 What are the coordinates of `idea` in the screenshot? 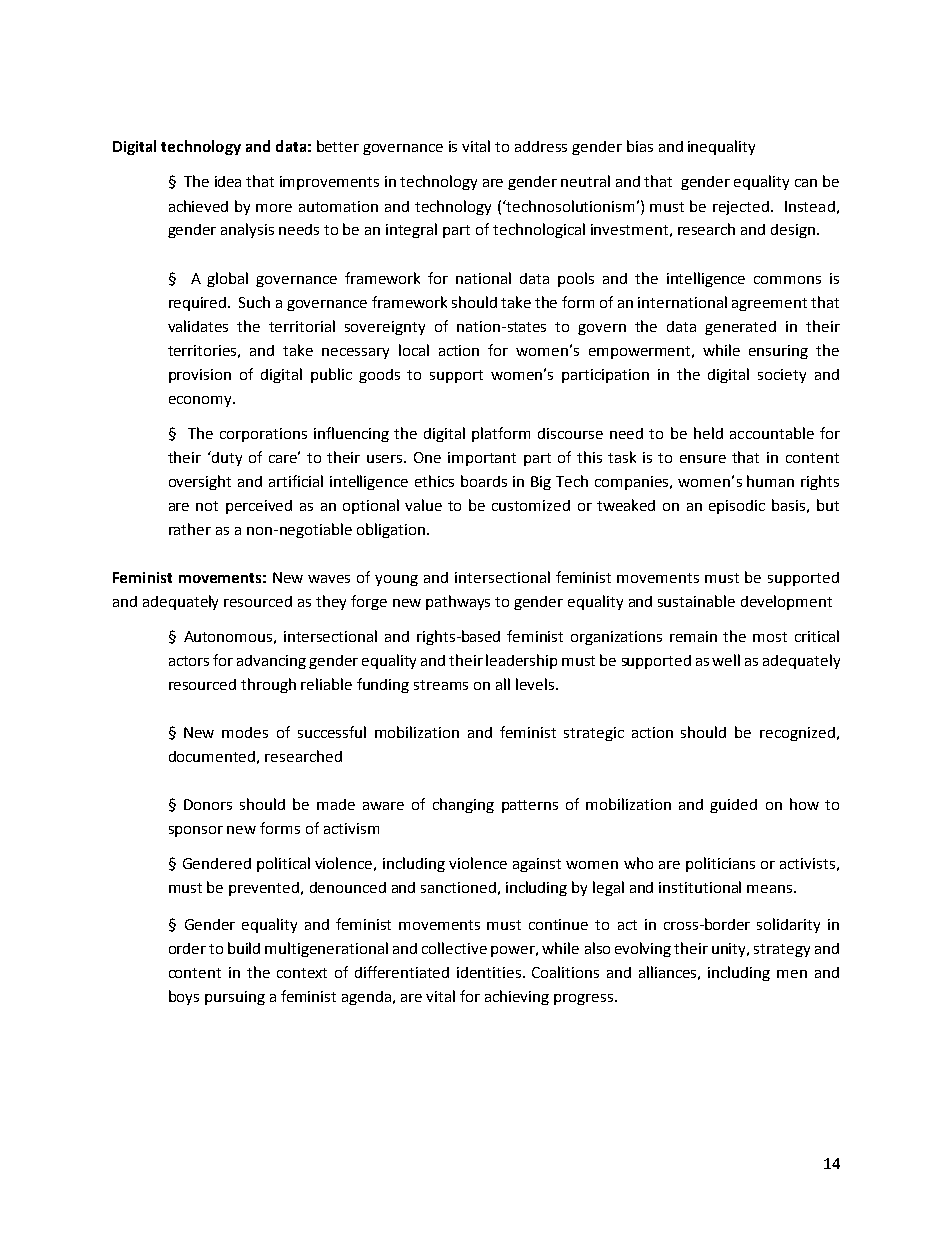 It's located at (228, 181).
